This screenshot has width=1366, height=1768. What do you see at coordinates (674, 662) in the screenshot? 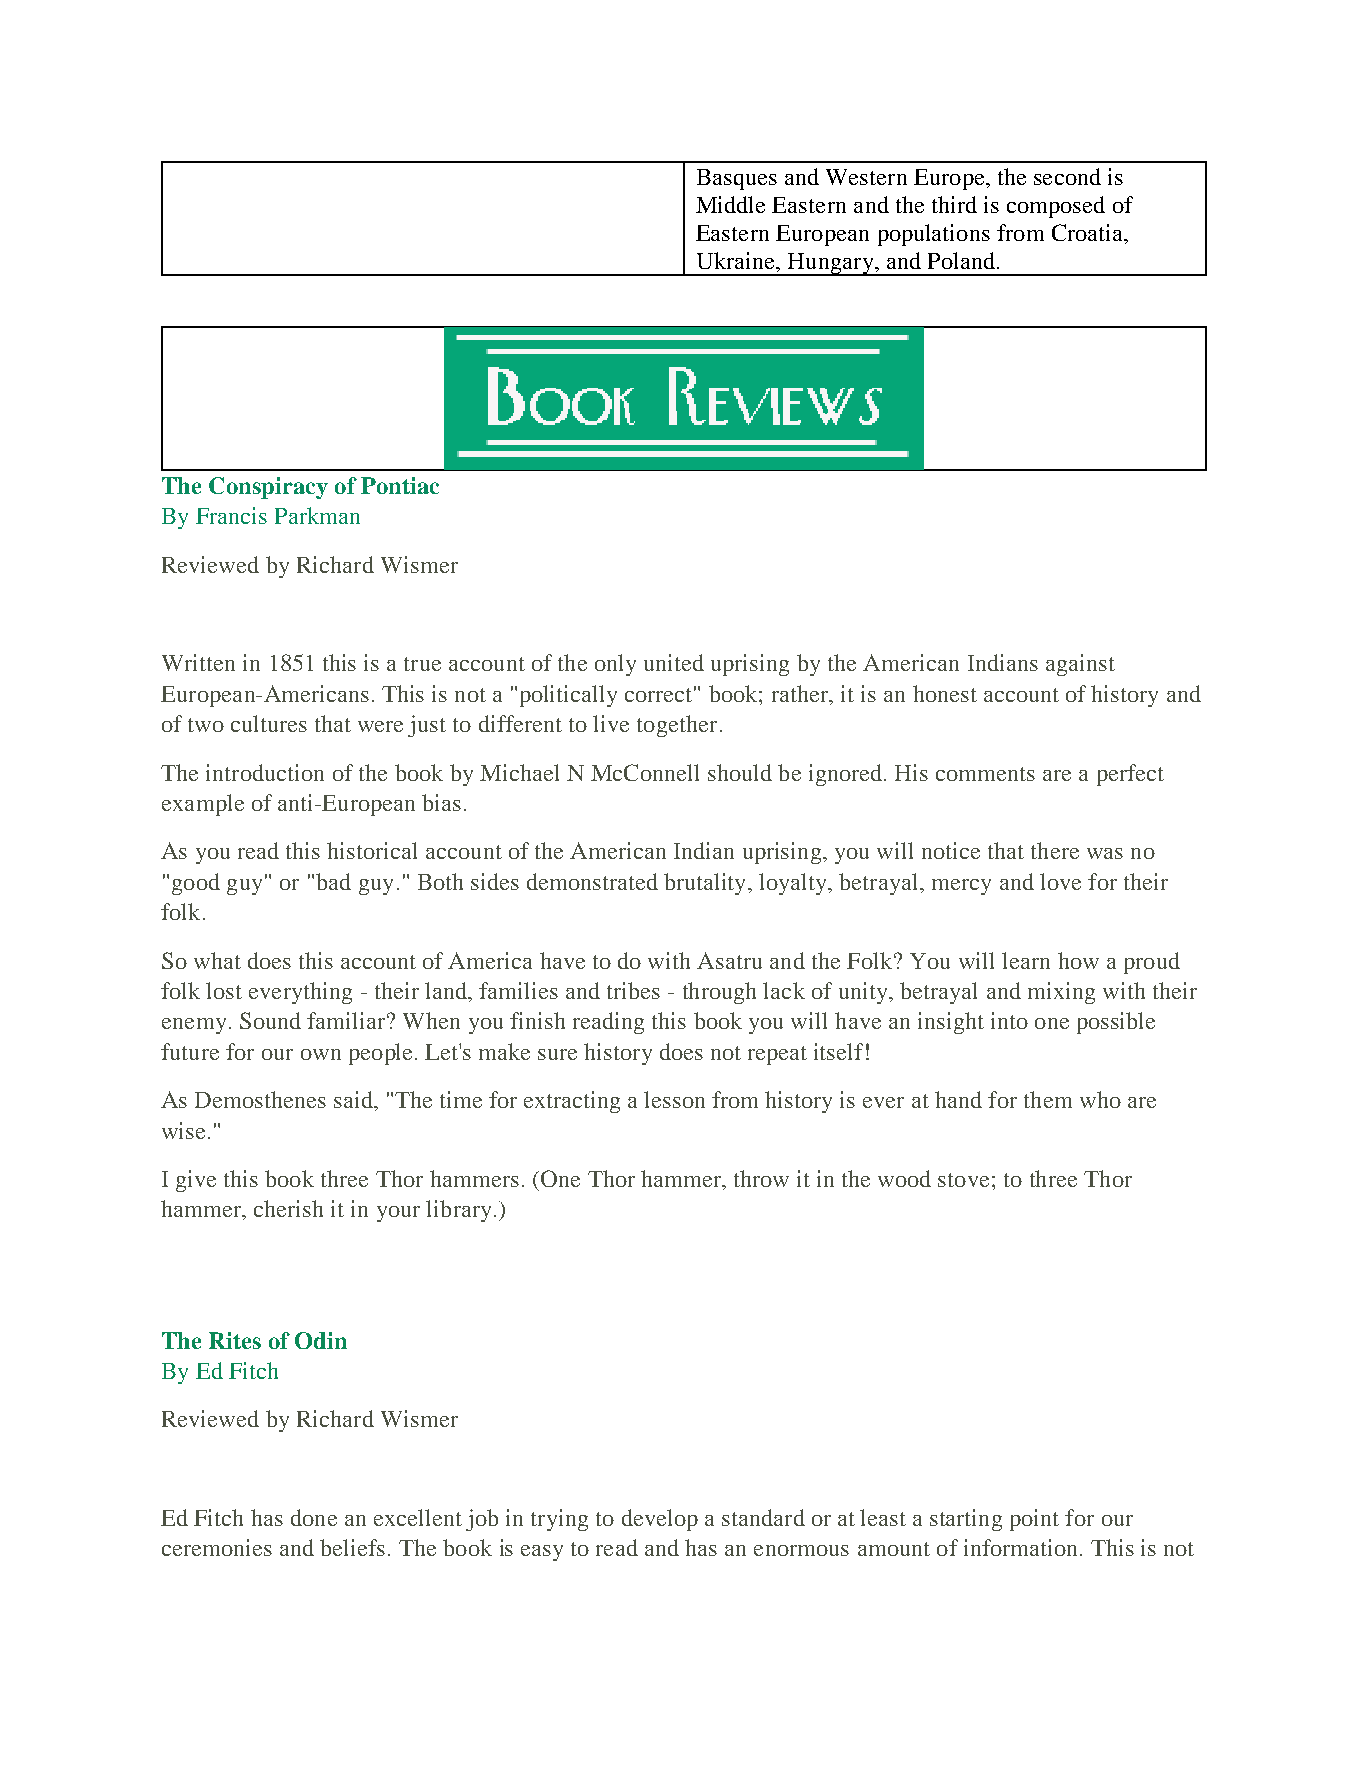
I see `united` at bounding box center [674, 662].
